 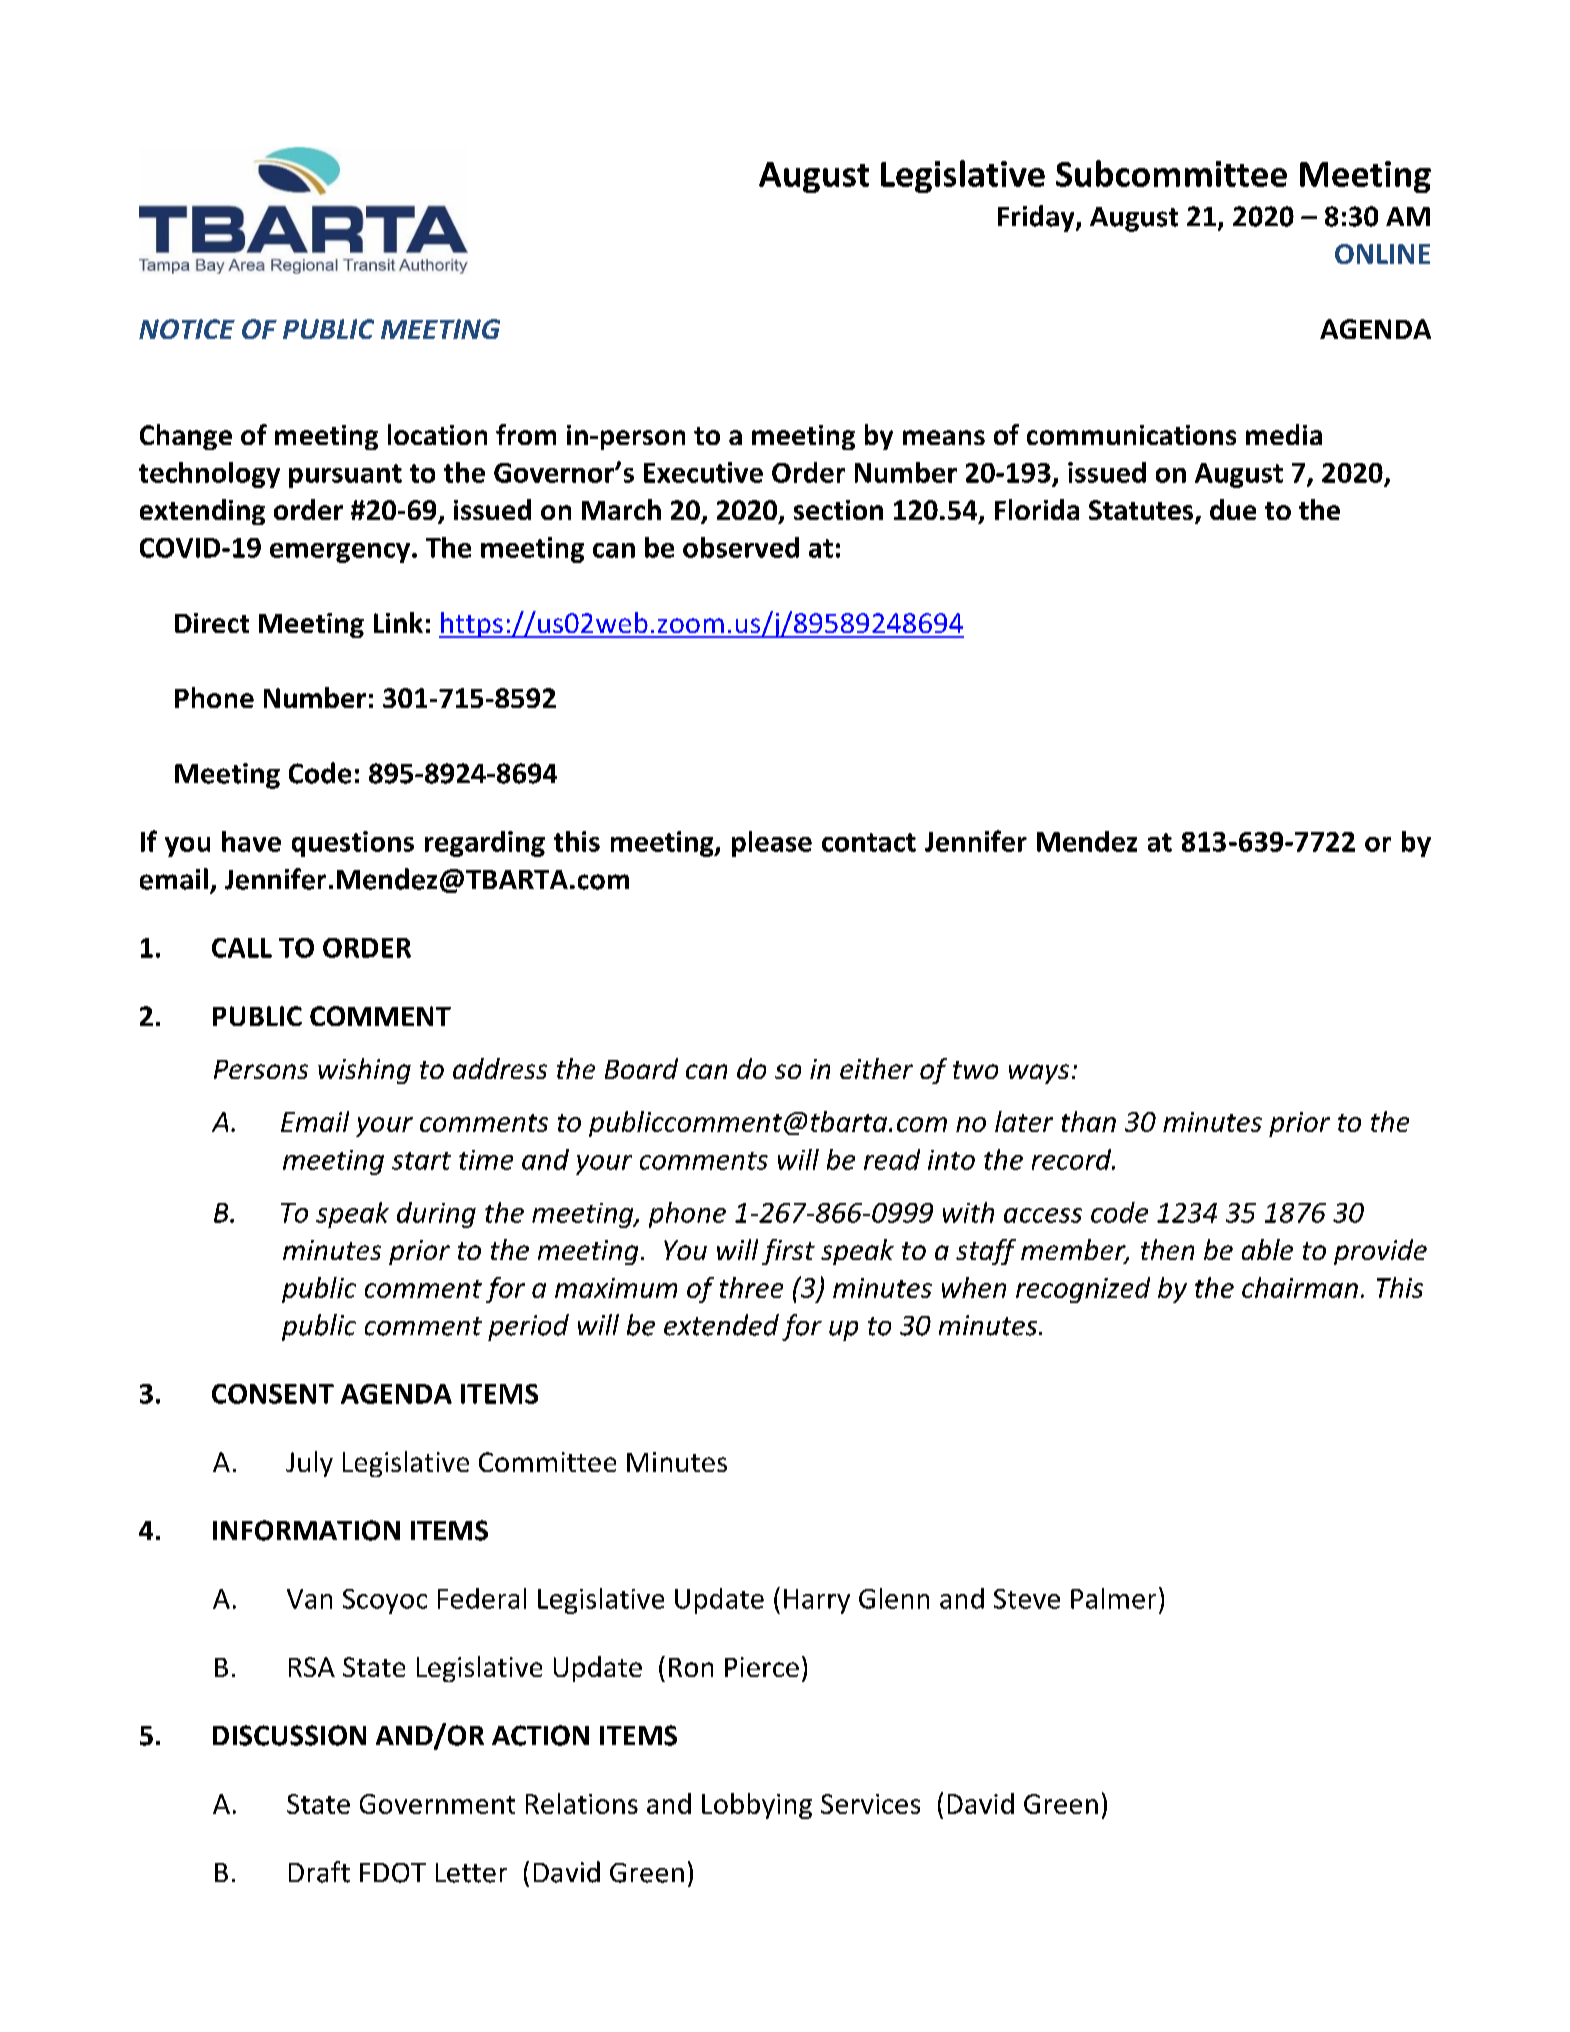 What do you see at coordinates (751, 1287) in the screenshot?
I see `three` at bounding box center [751, 1287].
